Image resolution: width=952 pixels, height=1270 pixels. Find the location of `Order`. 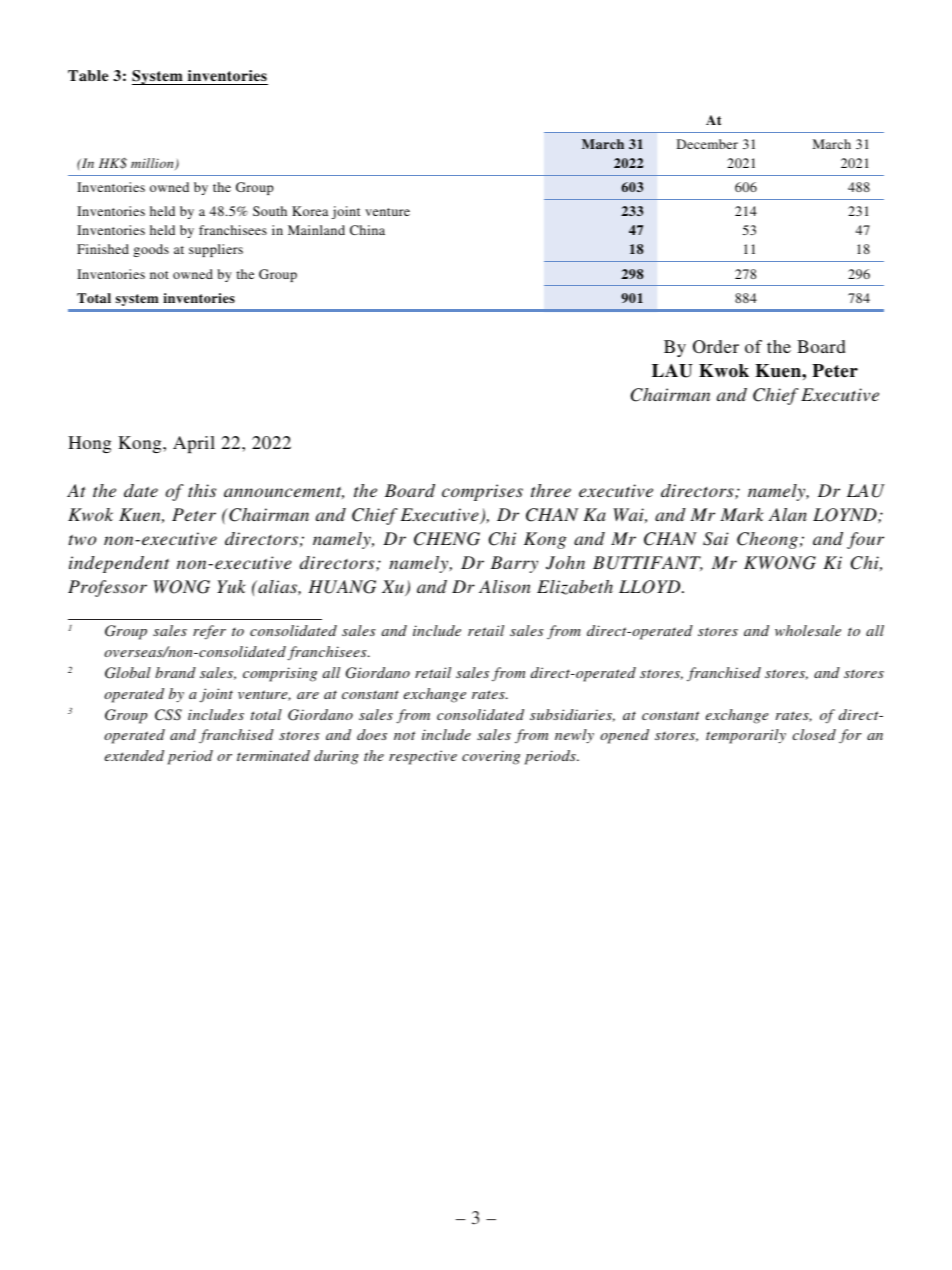

Order is located at coordinates (716, 347).
